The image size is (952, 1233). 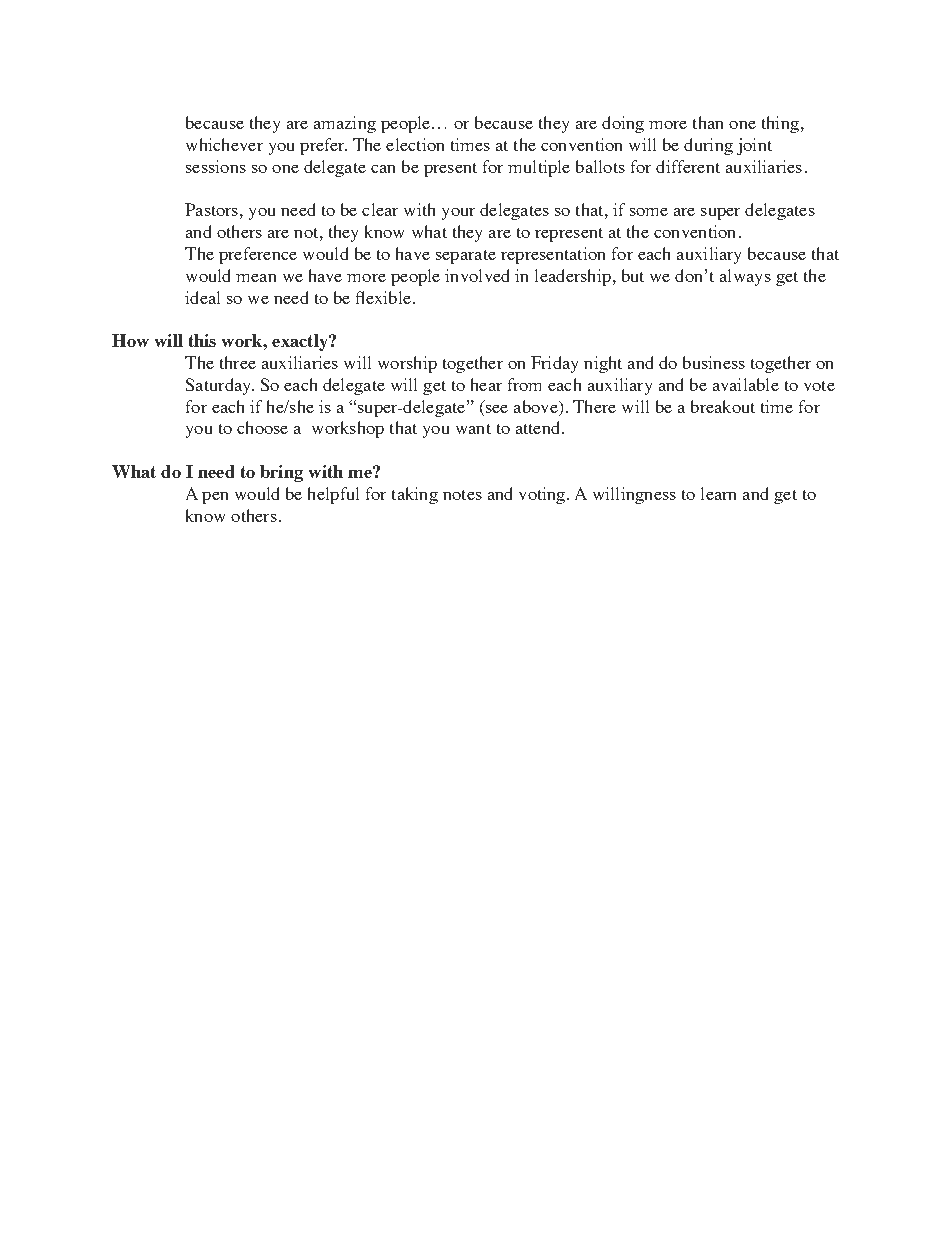 What do you see at coordinates (477, 275) in the image?
I see `involved` at bounding box center [477, 275].
